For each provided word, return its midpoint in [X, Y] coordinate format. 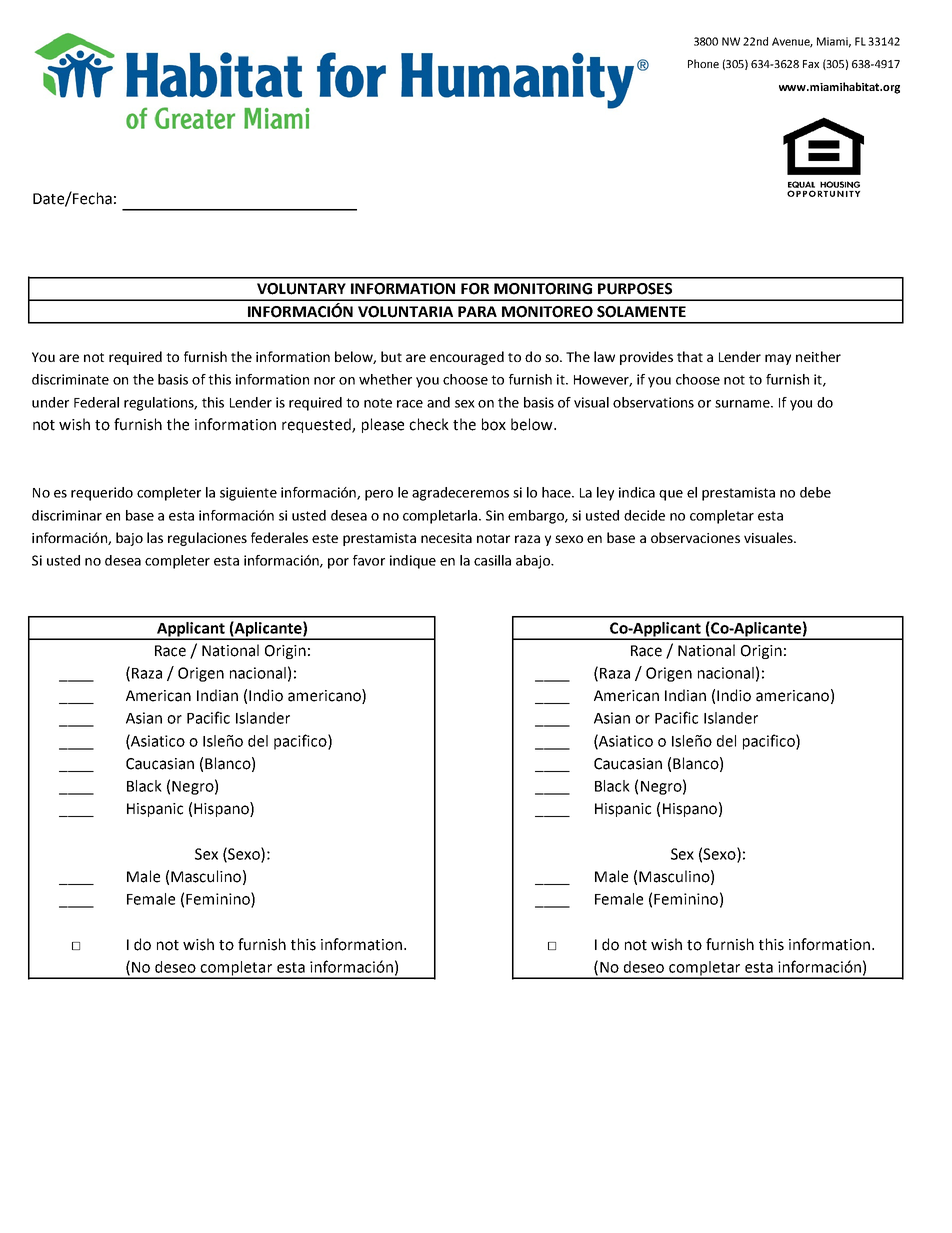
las [155, 537]
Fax [811, 64]
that [690, 356]
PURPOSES [635, 289]
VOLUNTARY [301, 289]
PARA [477, 311]
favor [369, 560]
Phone [703, 63]
